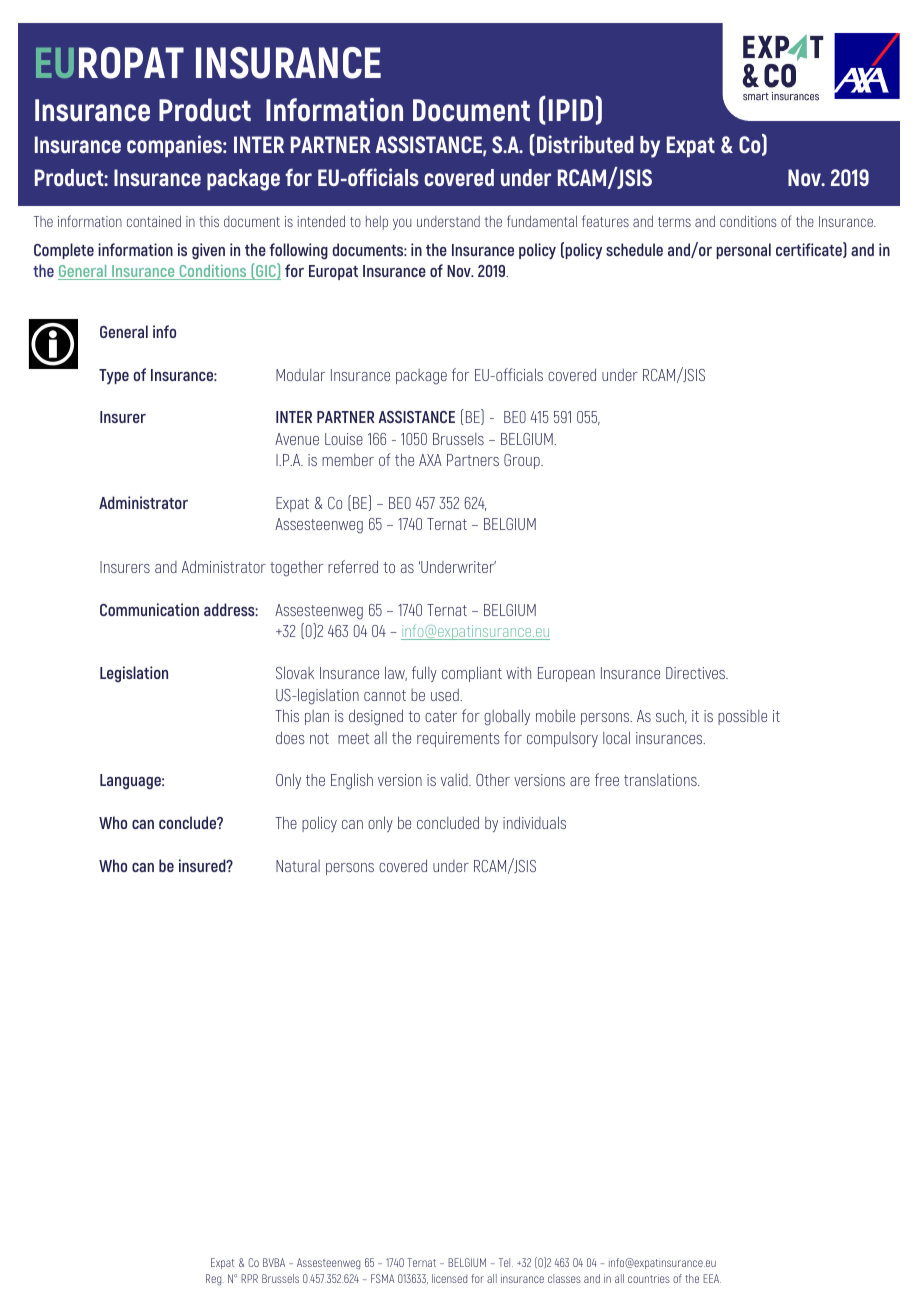 The width and height of the screenshot is (924, 1308). I want to click on English, so click(352, 781).
